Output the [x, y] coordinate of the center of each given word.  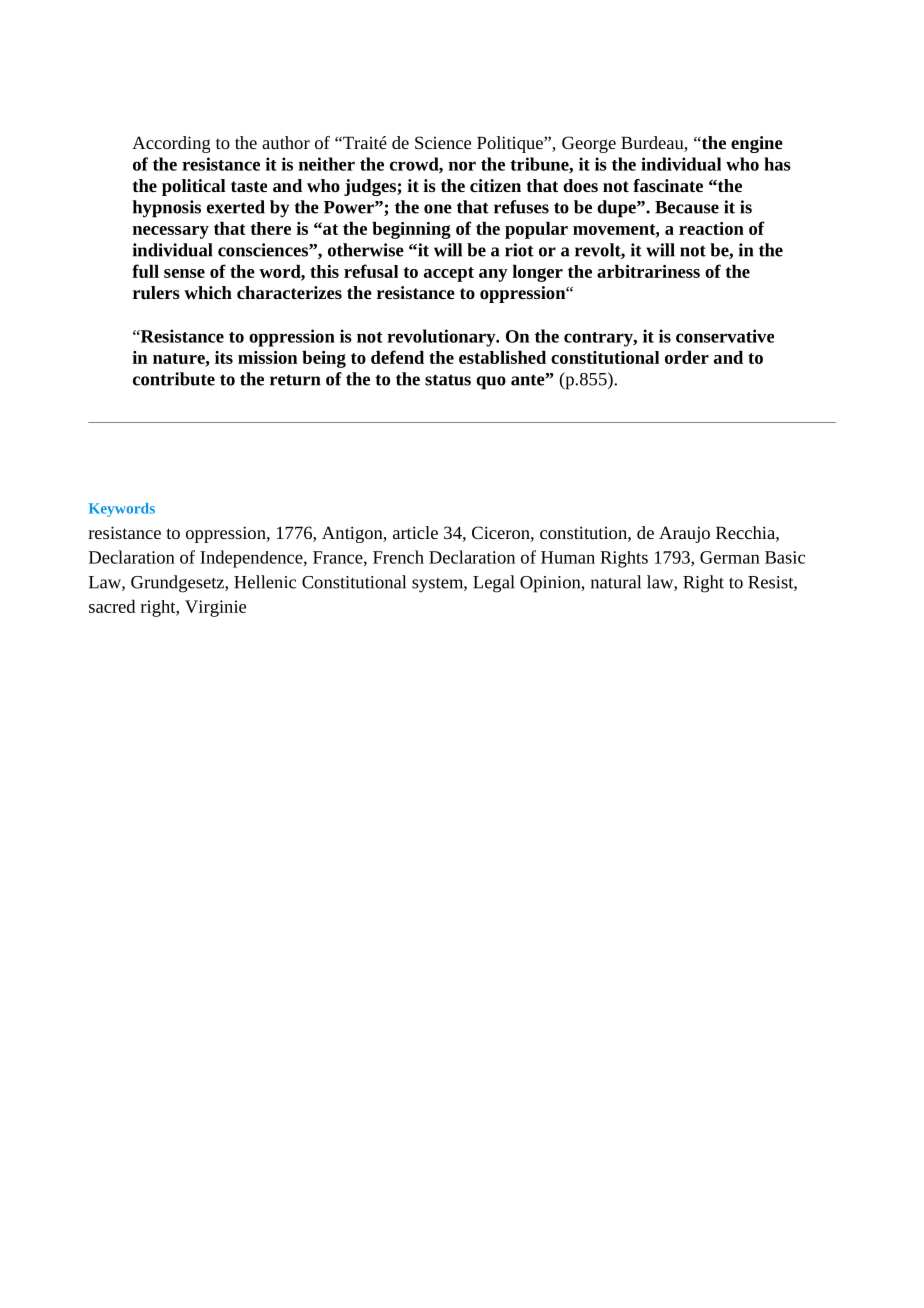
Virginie [215, 608]
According [171, 144]
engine [757, 144]
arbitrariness [648, 271]
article [415, 532]
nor [462, 166]
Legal [494, 584]
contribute [174, 379]
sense [184, 273]
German [730, 557]
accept [449, 274]
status [448, 380]
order [687, 357]
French [398, 557]
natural [616, 582]
